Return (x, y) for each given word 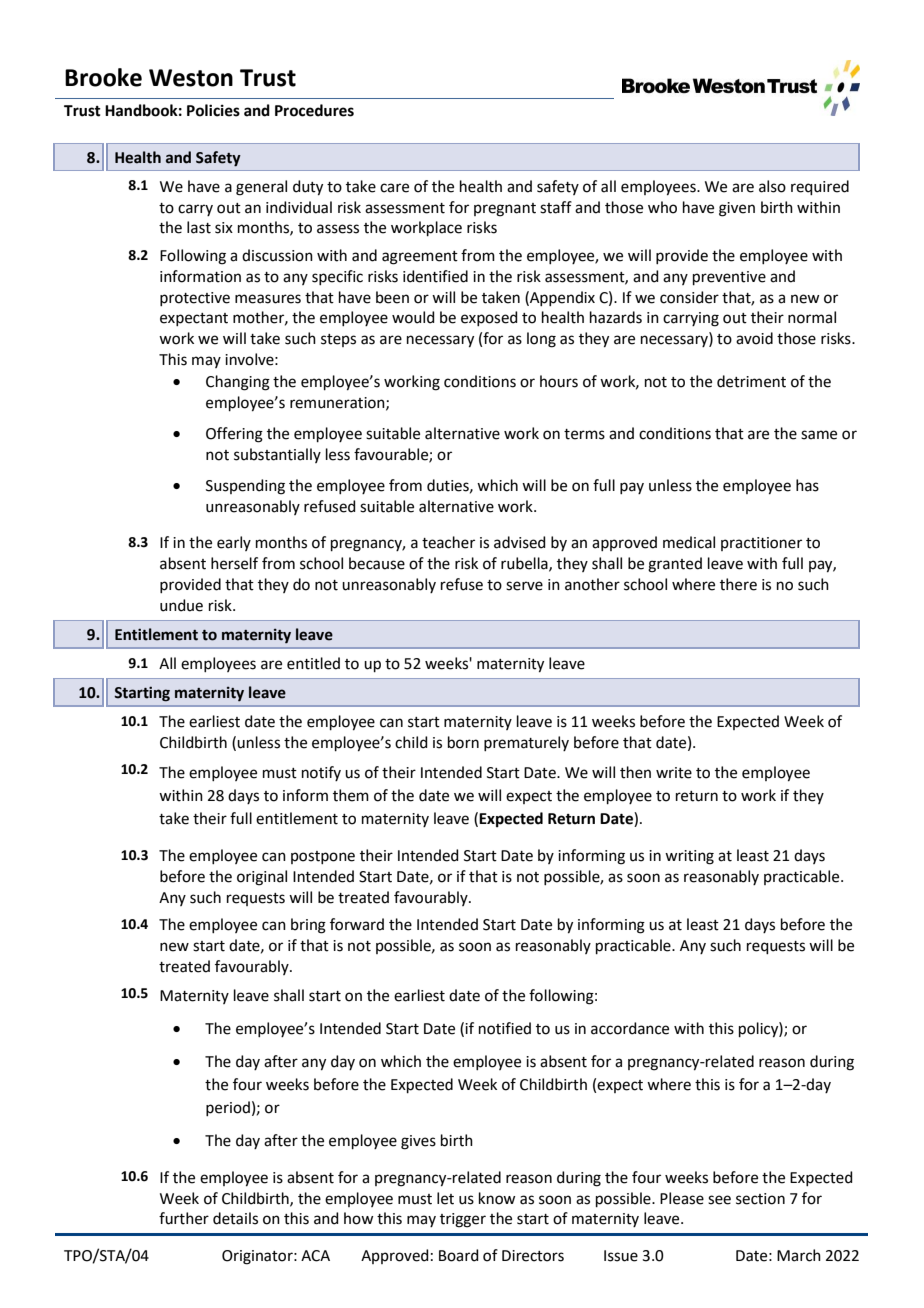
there (738, 584)
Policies (213, 110)
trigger (463, 1220)
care (394, 188)
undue (181, 605)
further (184, 1218)
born (463, 742)
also (772, 186)
